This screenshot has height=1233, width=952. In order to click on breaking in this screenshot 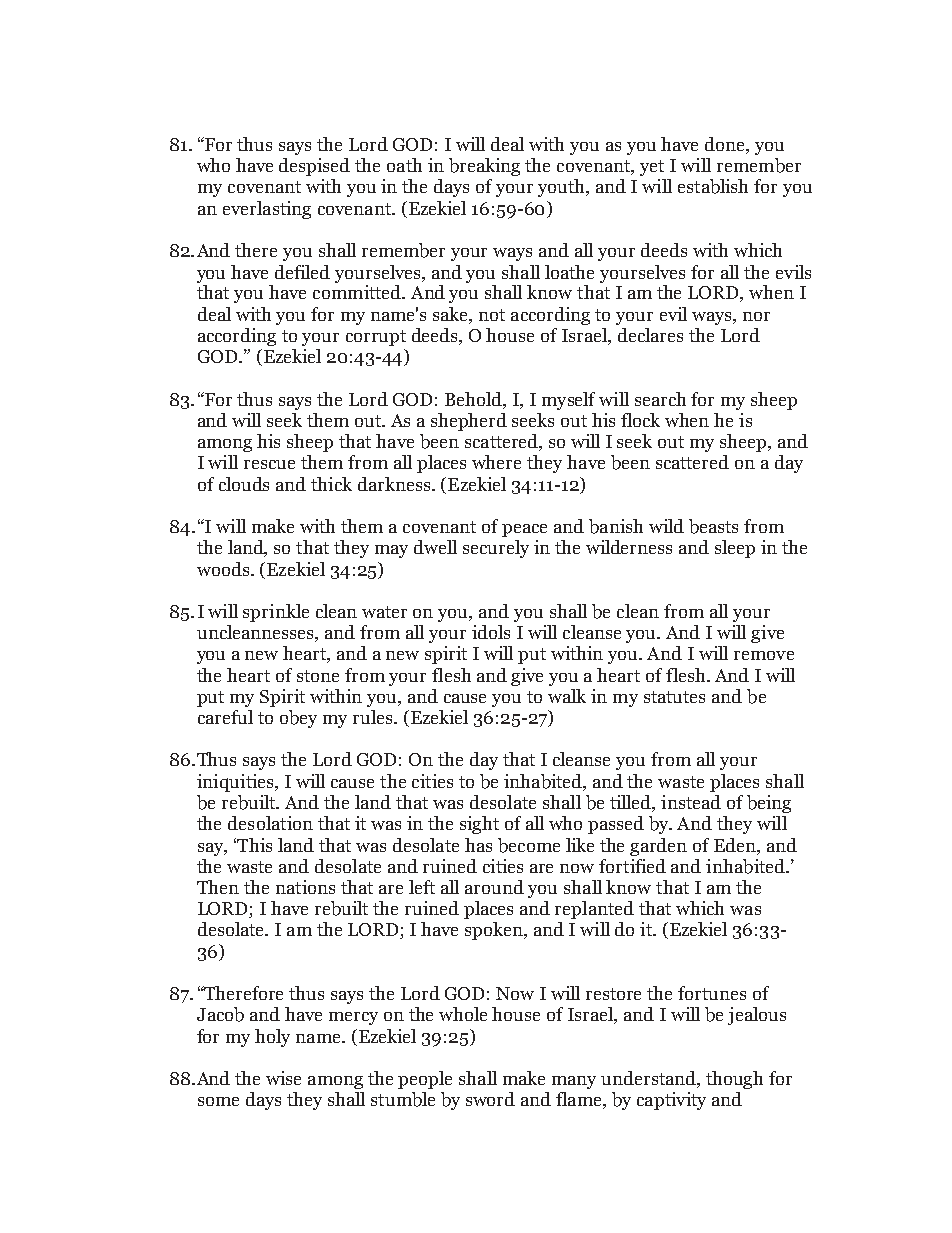, I will do `click(484, 167)`.
